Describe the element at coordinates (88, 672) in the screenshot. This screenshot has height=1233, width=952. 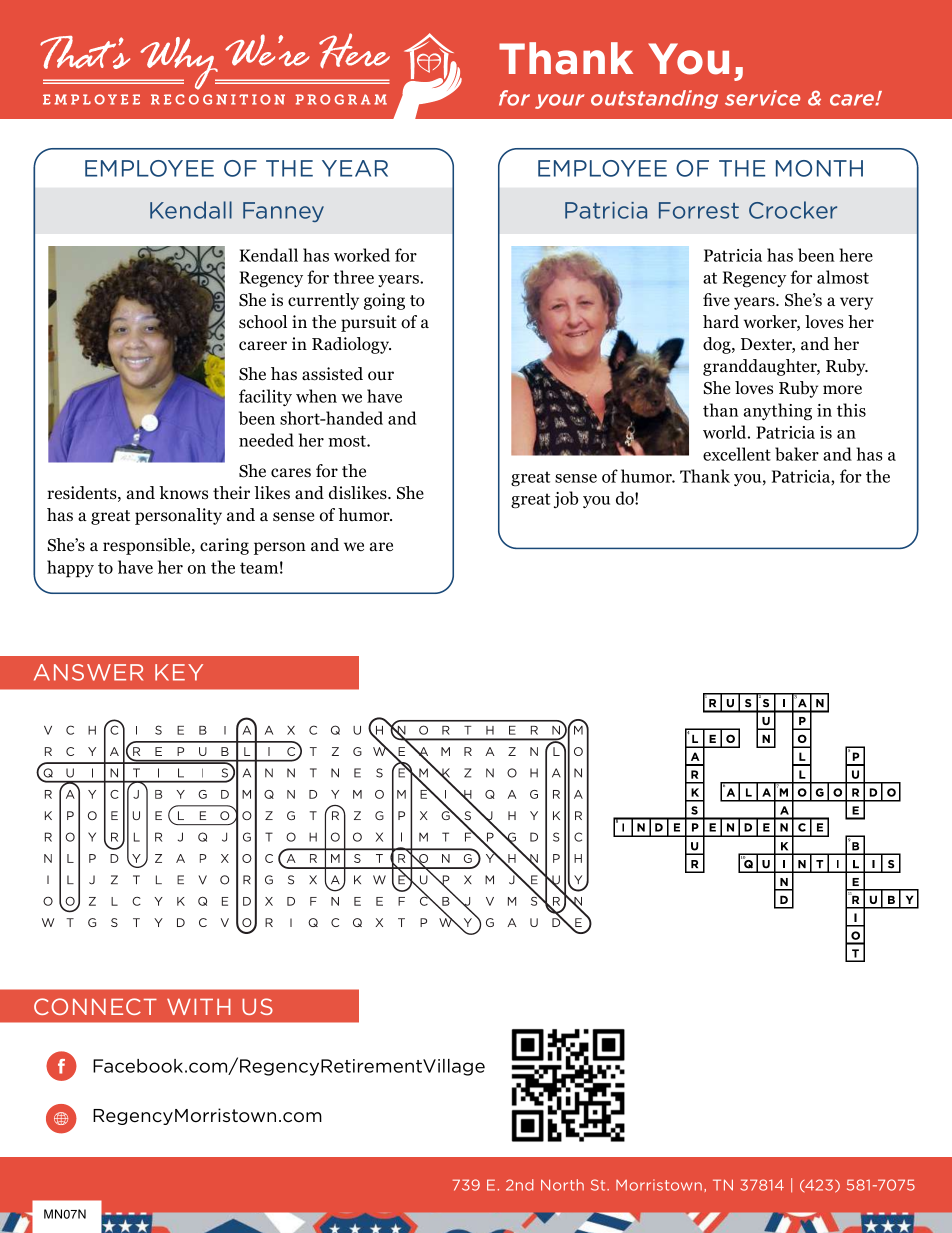
I see `ANSWER` at that location.
